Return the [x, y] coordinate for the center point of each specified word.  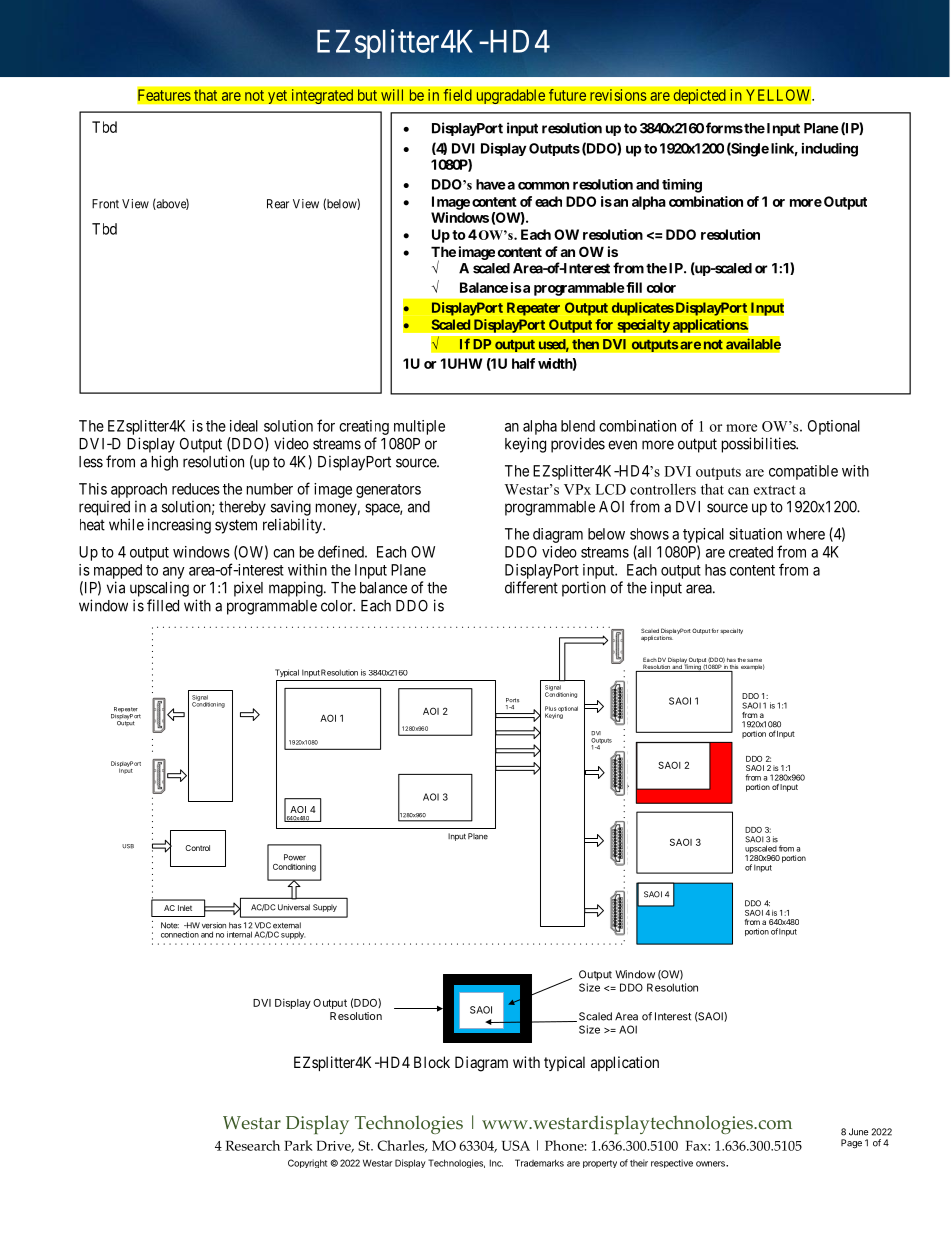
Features [164, 95]
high [165, 463]
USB [128, 846]
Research [252, 1145]
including [830, 150]
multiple [419, 427]
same [754, 660]
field [457, 95]
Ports [512, 700]
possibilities [759, 445]
